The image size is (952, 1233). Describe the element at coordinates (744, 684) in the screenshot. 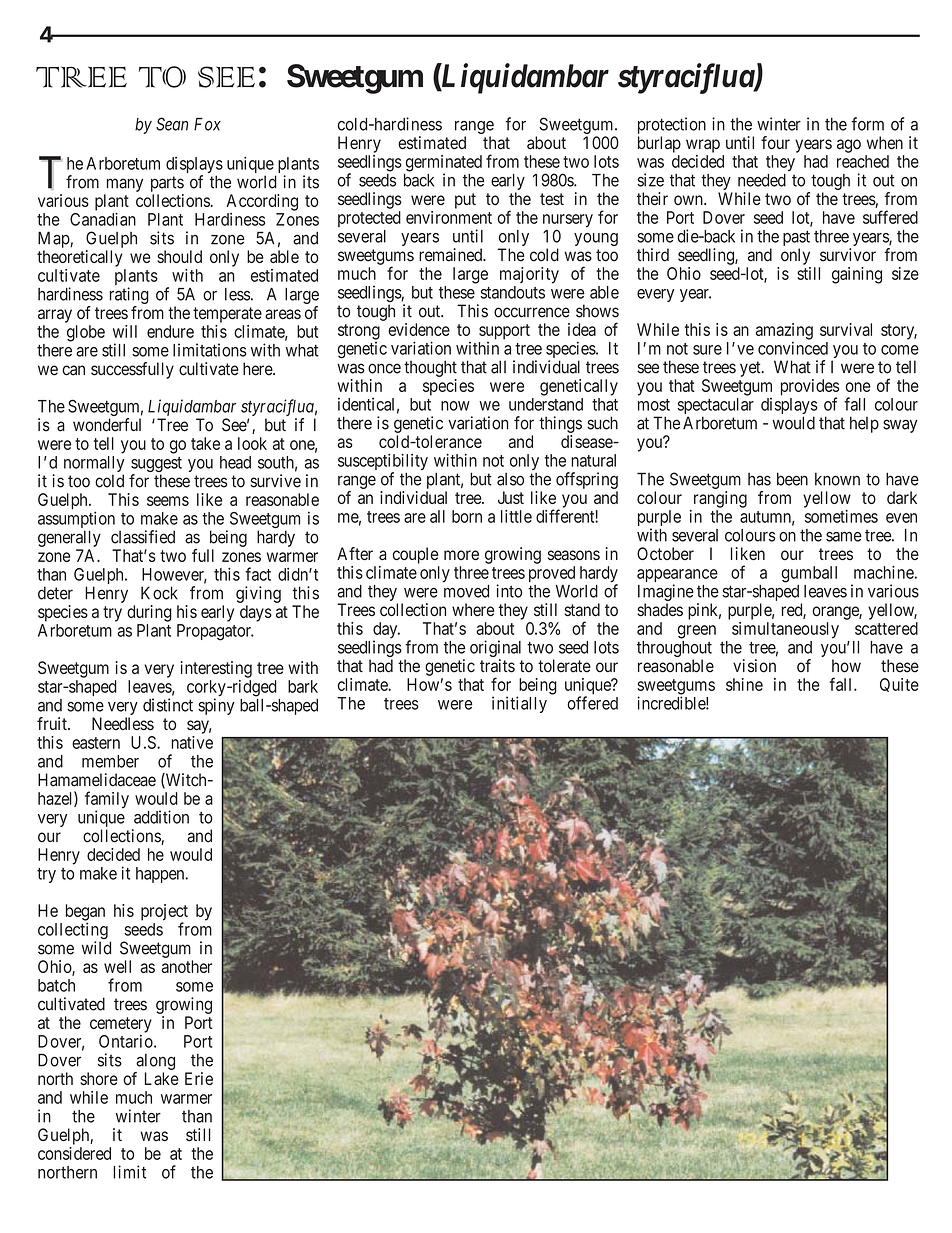

I see `shine` at that location.
